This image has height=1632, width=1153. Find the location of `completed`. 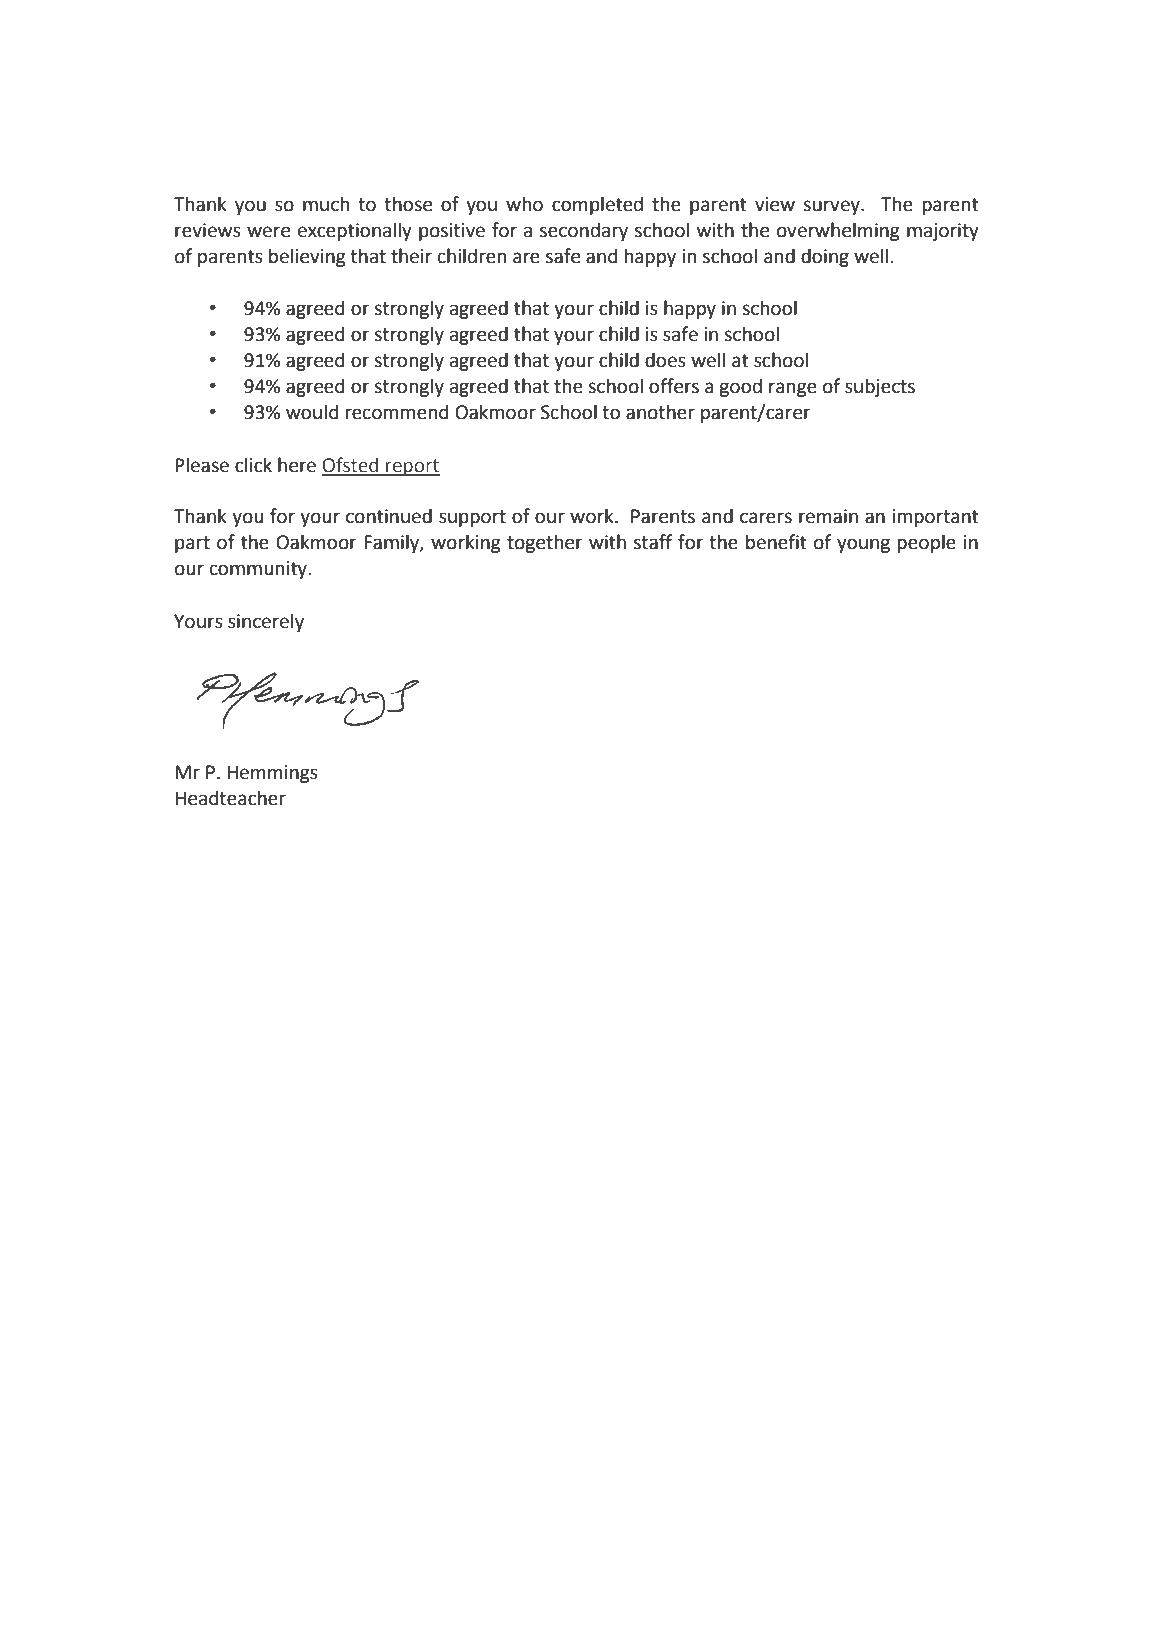

completed is located at coordinates (597, 205).
